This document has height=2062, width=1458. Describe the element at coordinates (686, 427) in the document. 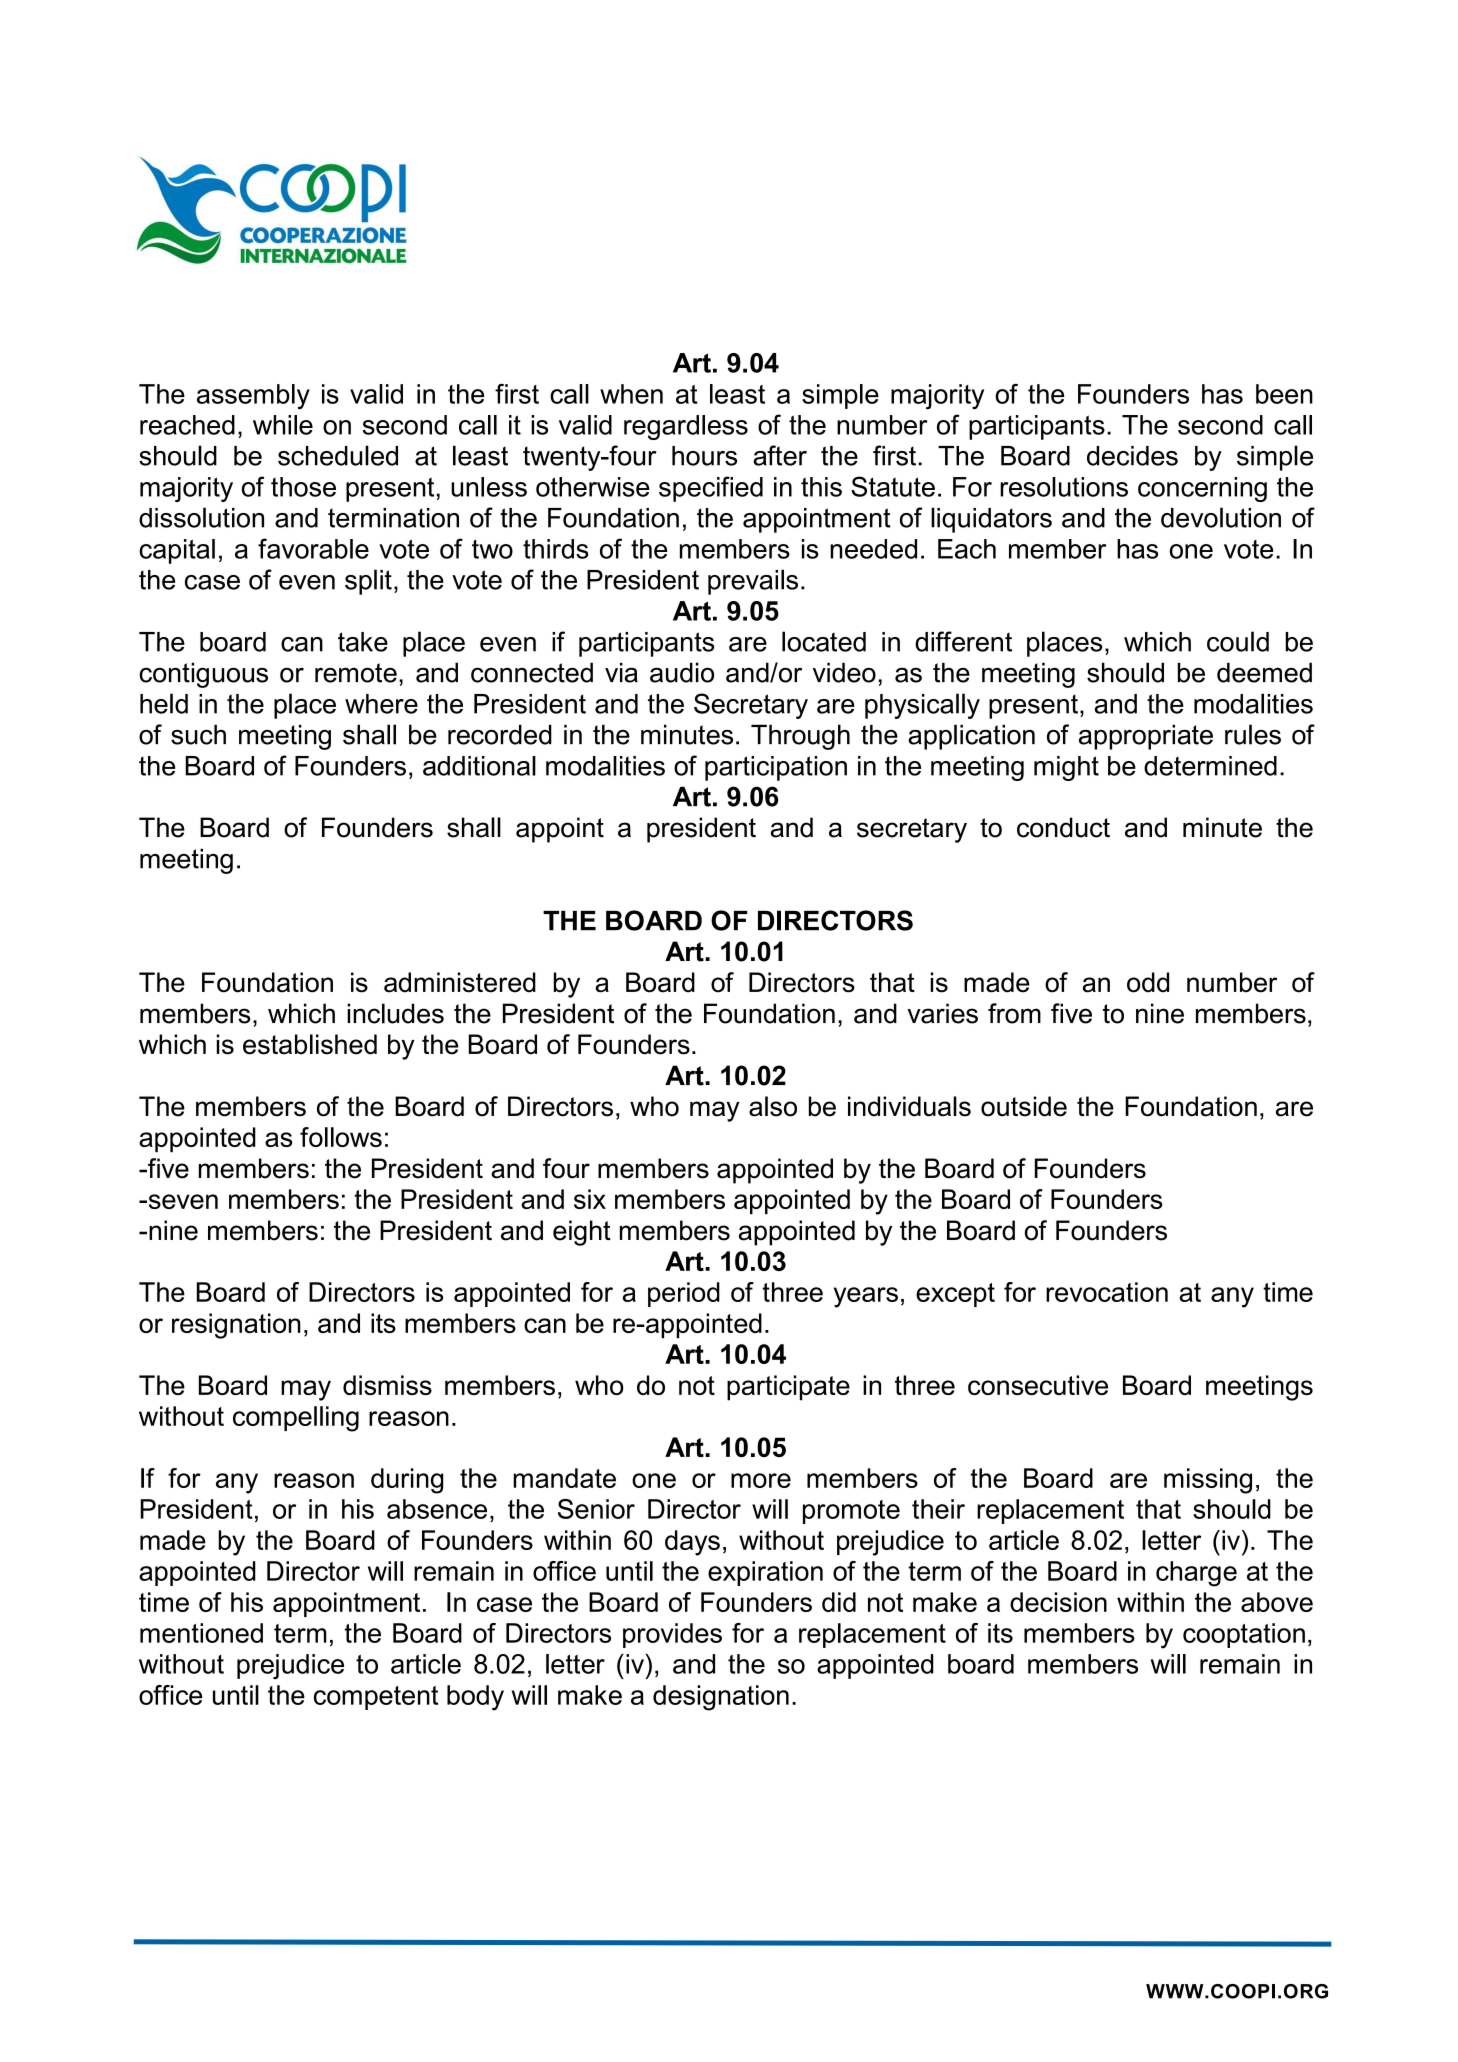

I see `regardless` at that location.
